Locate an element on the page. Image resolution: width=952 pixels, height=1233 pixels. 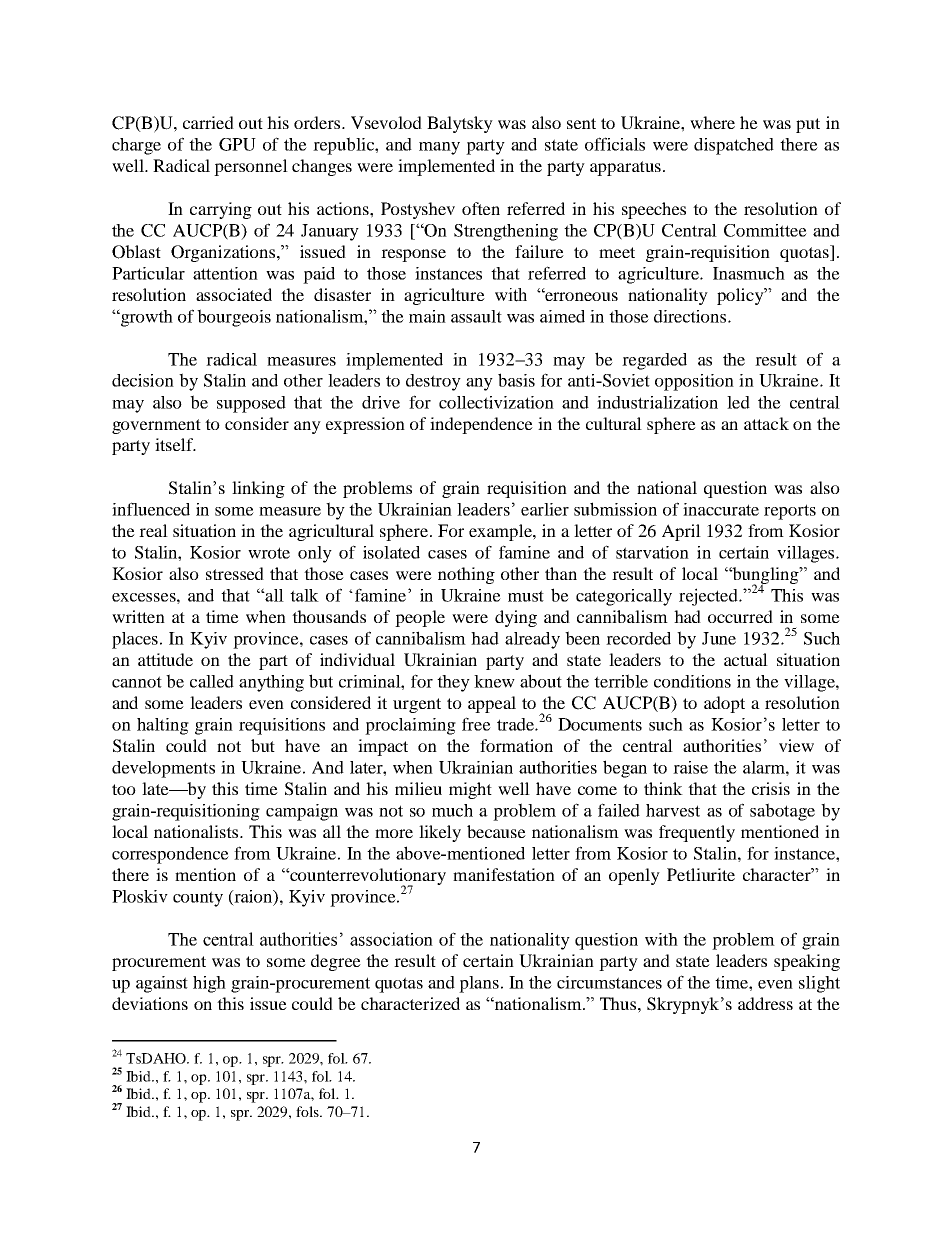
dispatched is located at coordinates (734, 146).
